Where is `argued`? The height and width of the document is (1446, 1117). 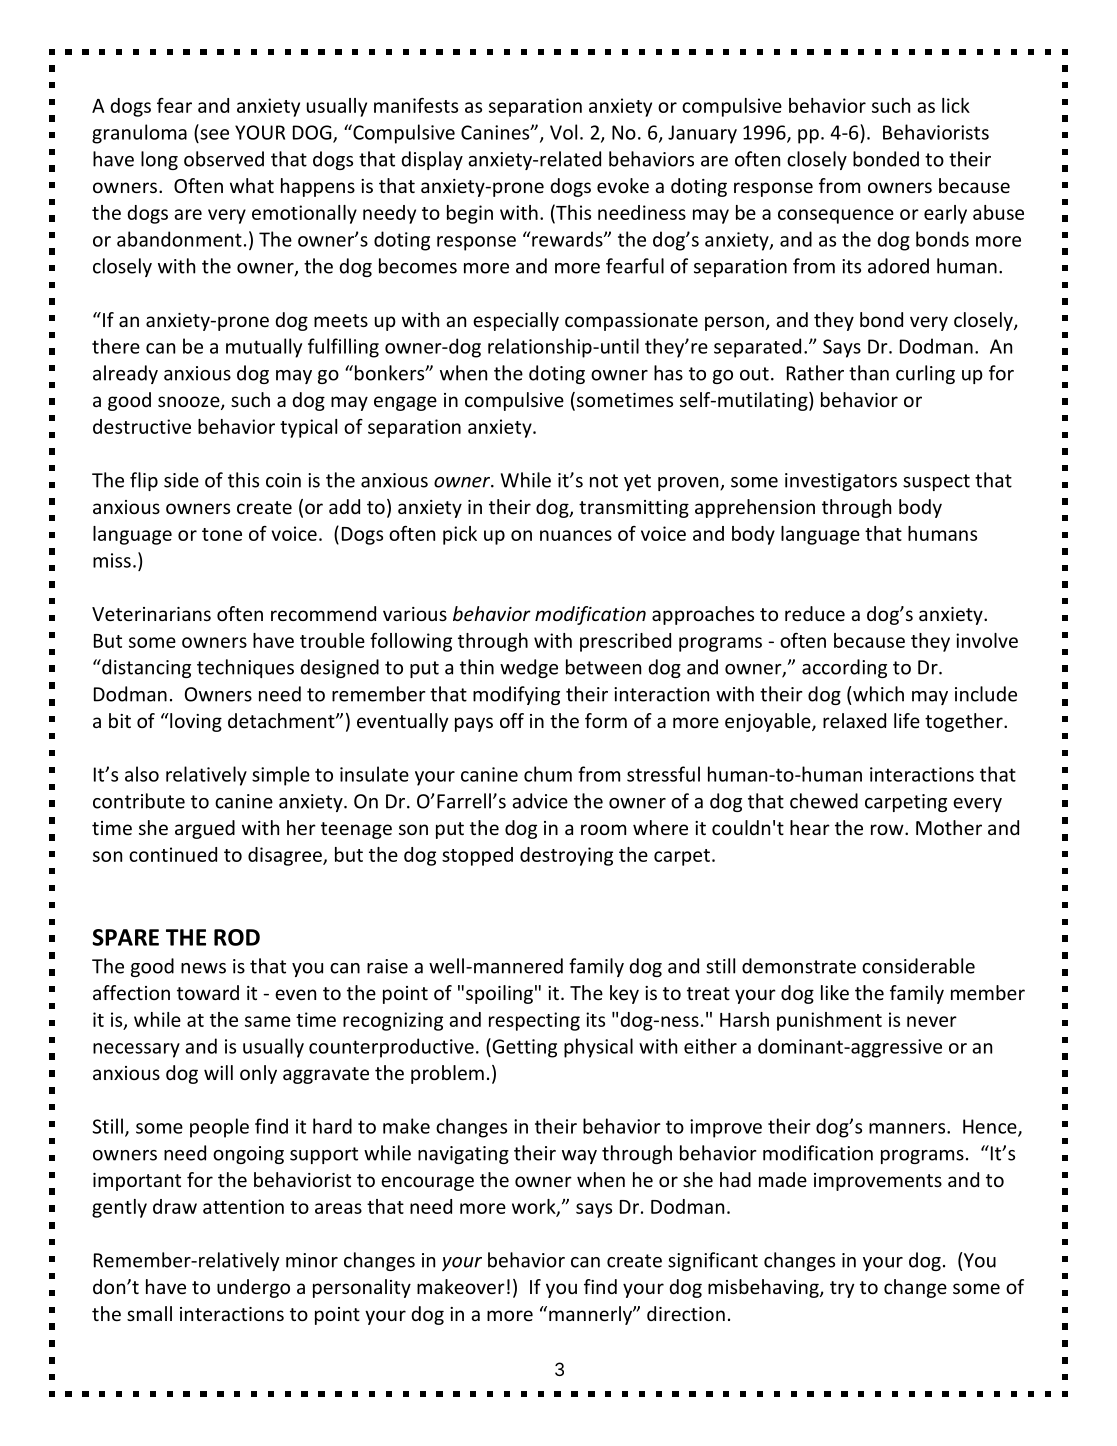
argued is located at coordinates (205, 829).
